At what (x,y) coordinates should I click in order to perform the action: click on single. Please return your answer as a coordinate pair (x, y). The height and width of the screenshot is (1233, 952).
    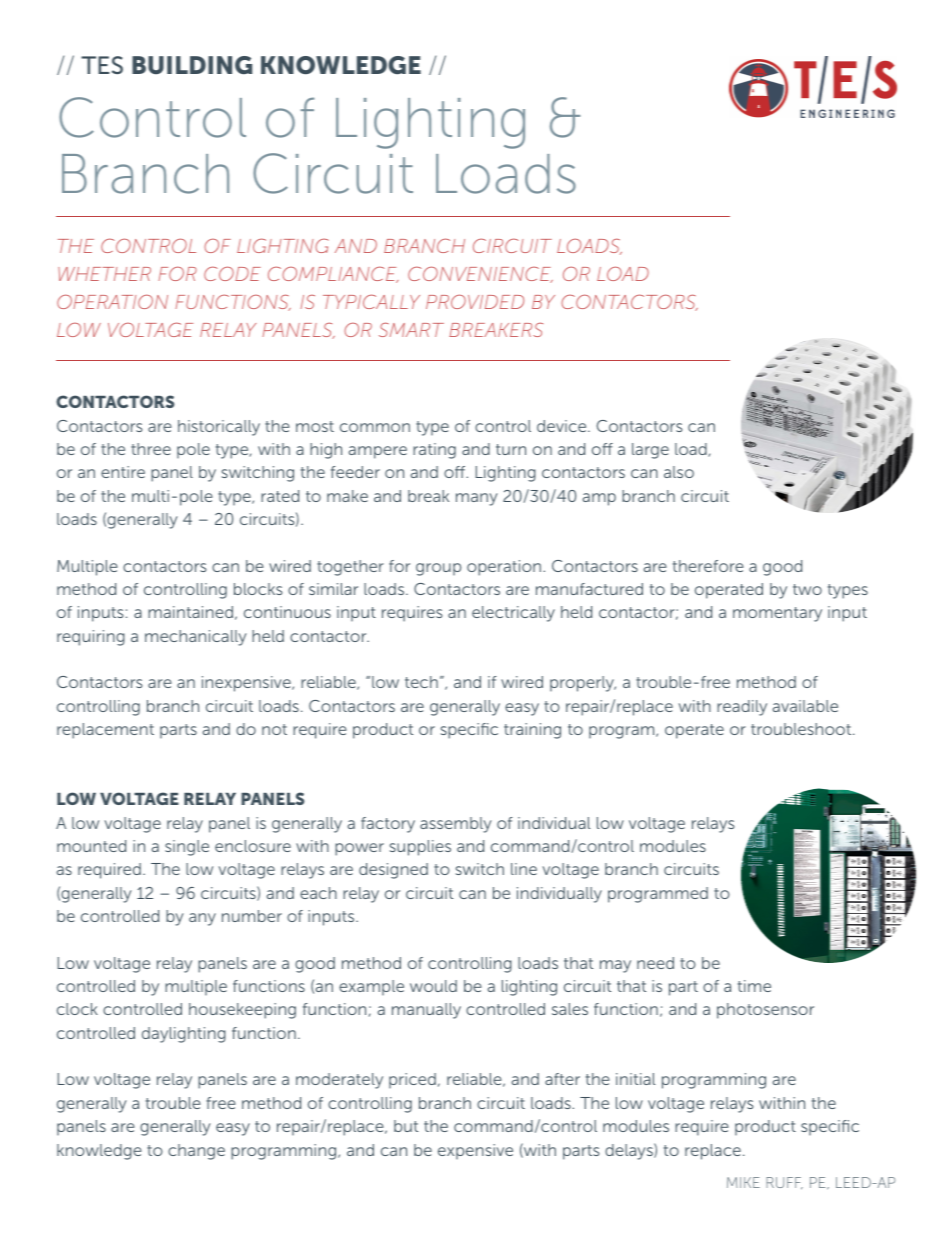
    Looking at the image, I should click on (187, 848).
